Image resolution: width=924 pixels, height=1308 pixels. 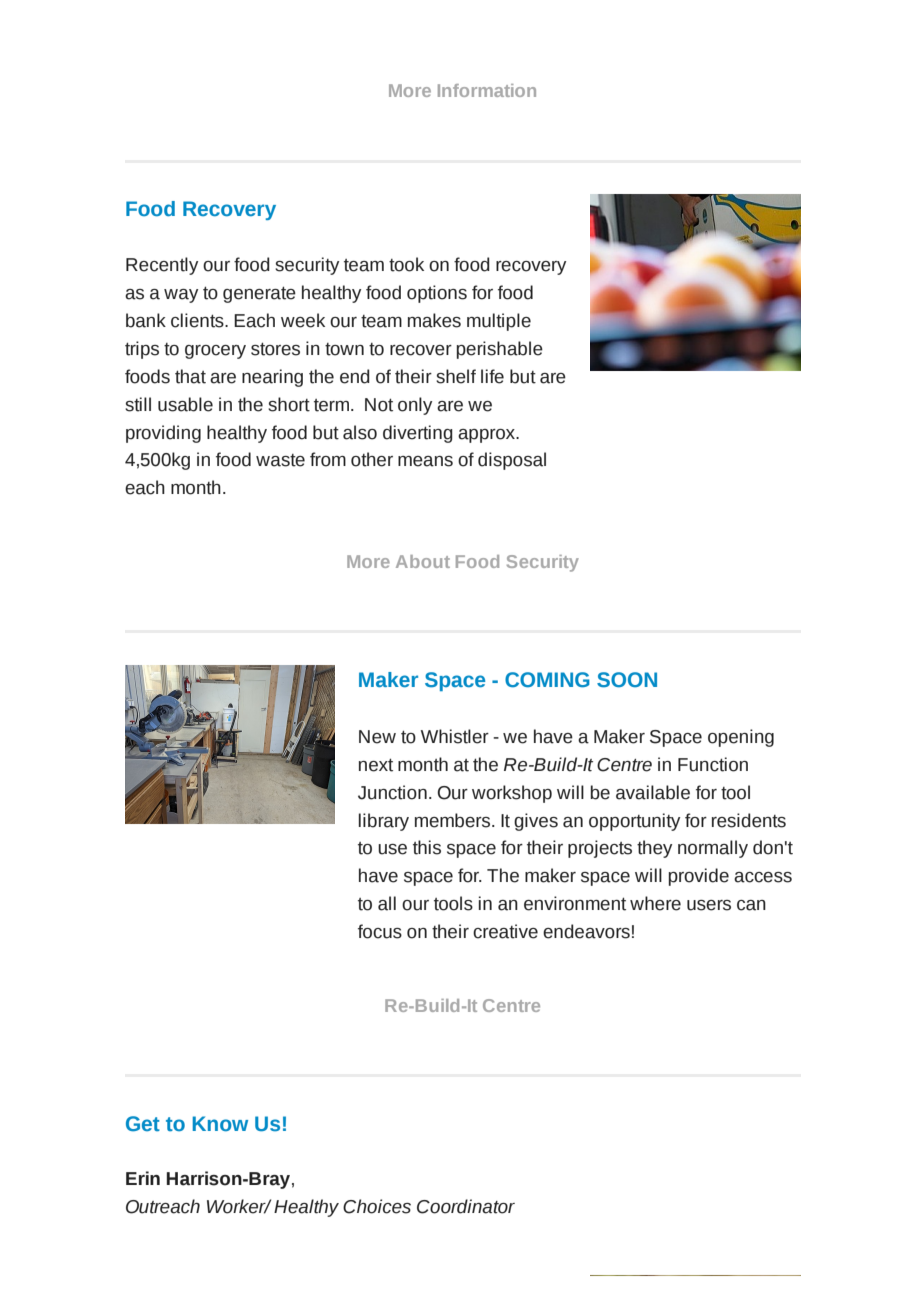 I want to click on New, so click(x=377, y=737).
